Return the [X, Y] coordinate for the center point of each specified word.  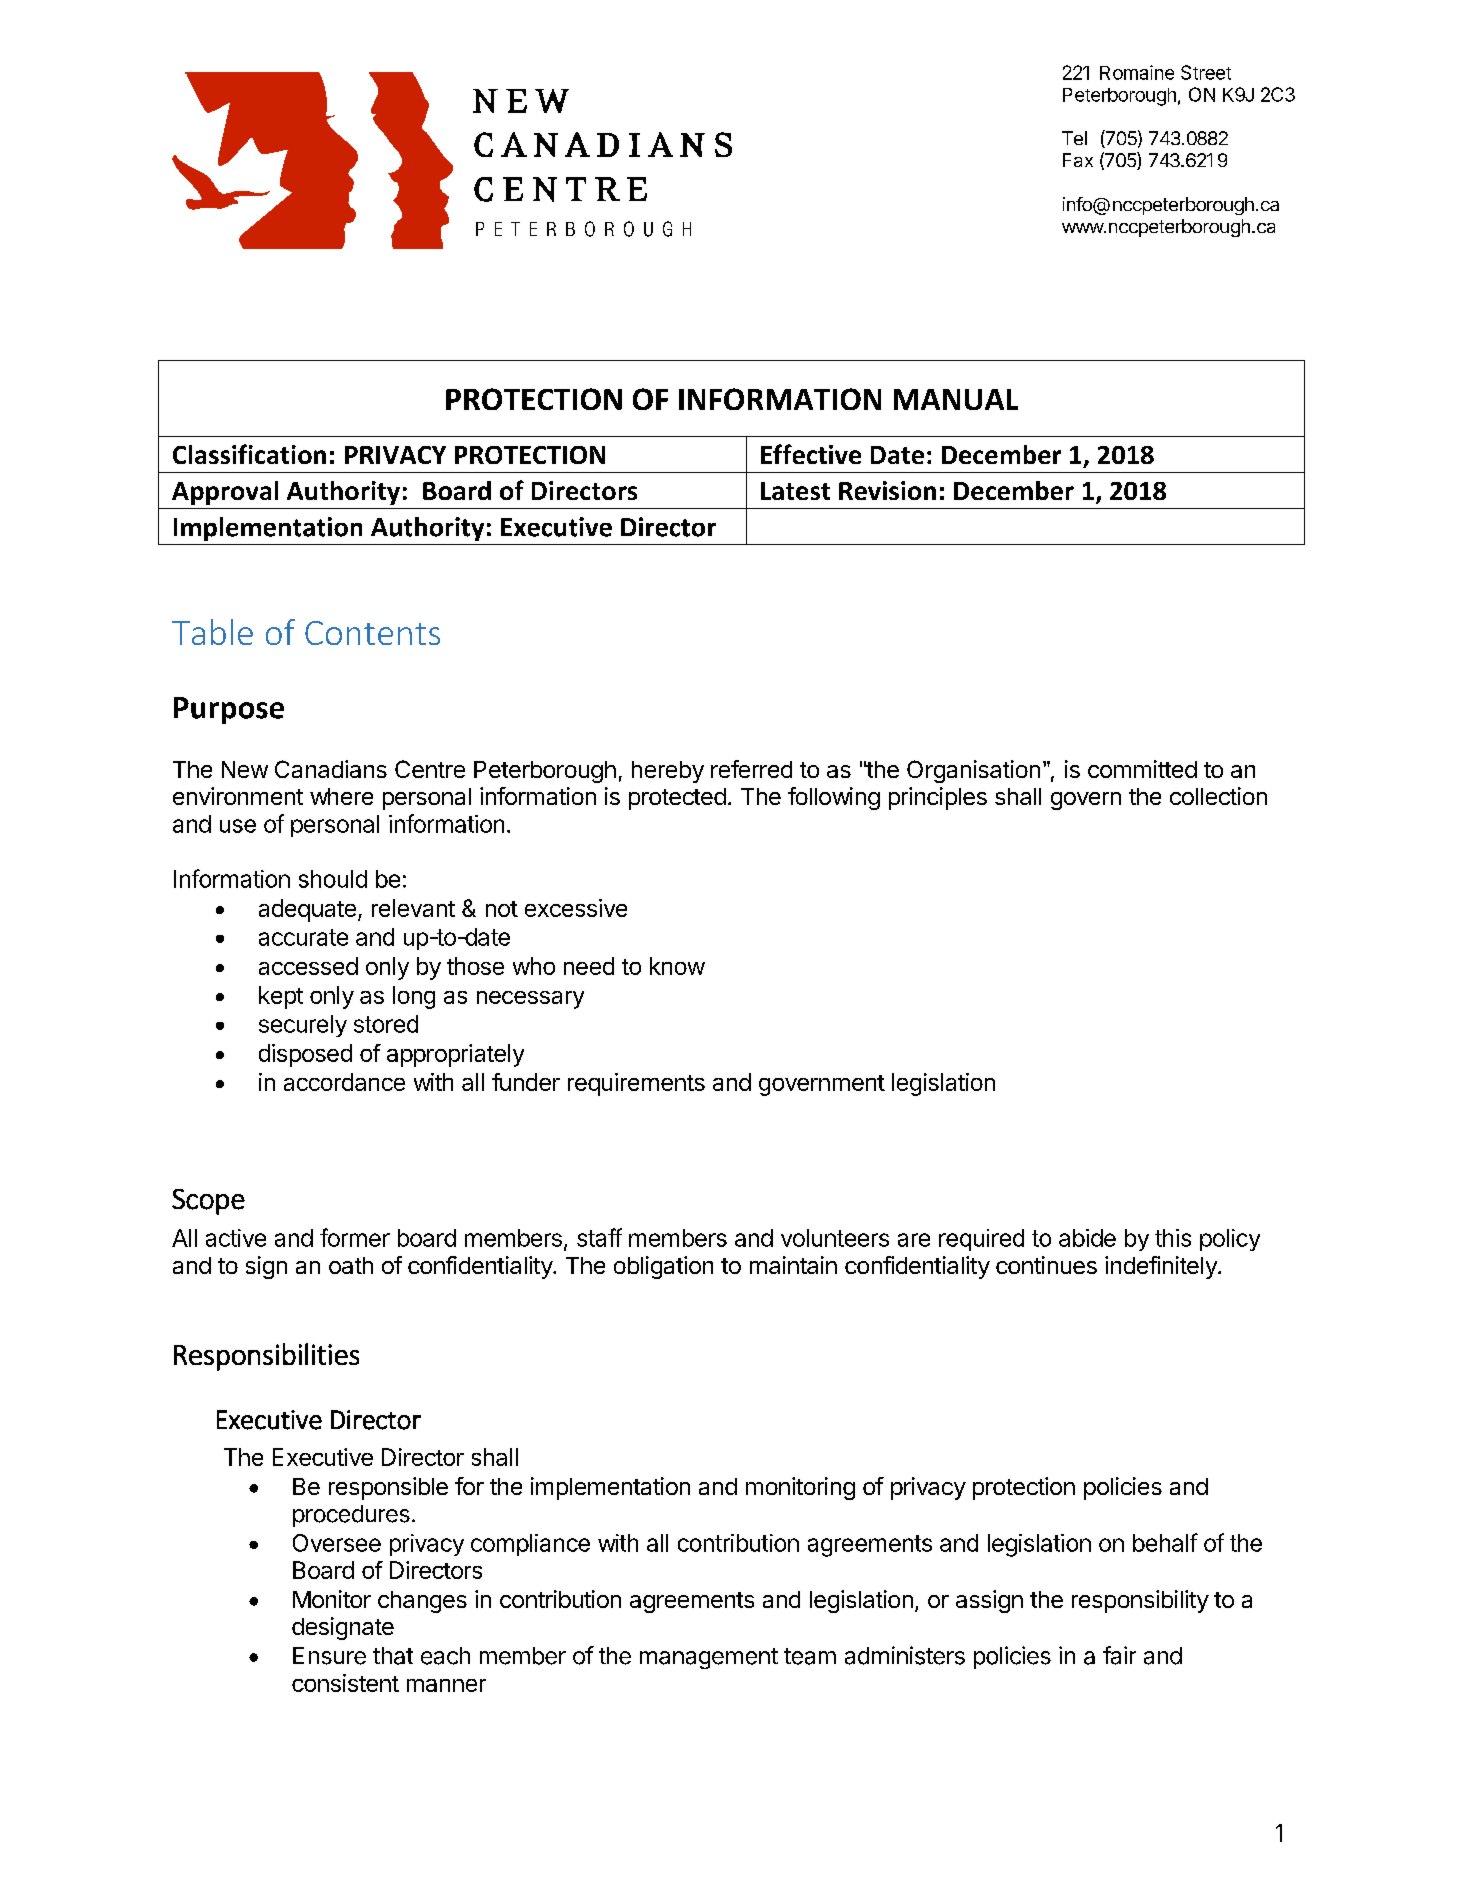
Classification [249, 454]
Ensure [329, 1656]
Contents [372, 633]
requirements [636, 1084]
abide [1087, 1238]
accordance [344, 1082]
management [709, 1658]
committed [1142, 769]
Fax [1078, 160]
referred [751, 769]
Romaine [1137, 72]
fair [1119, 1655]
